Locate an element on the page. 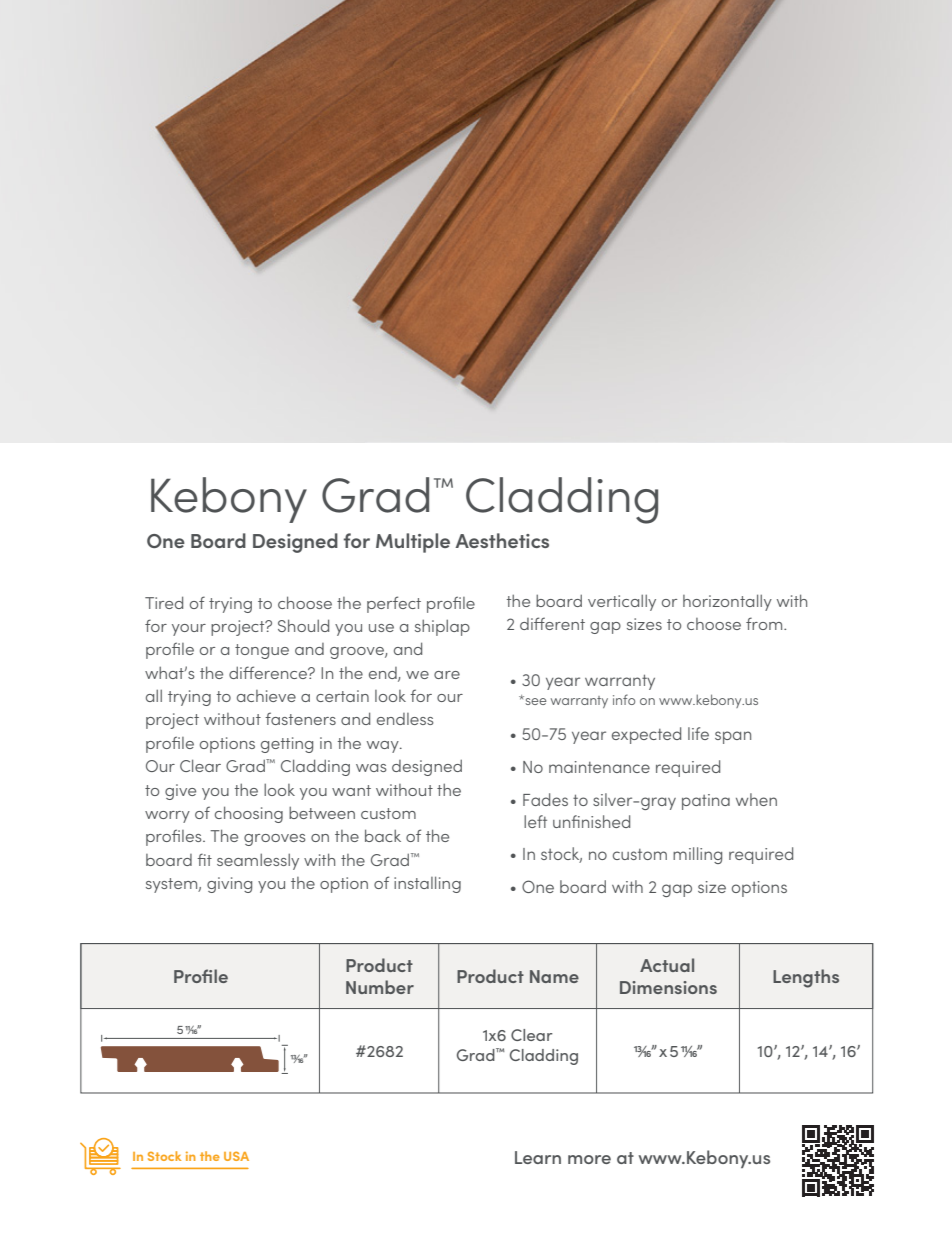 This image has width=952, height=1233. horizontally is located at coordinates (727, 602).
